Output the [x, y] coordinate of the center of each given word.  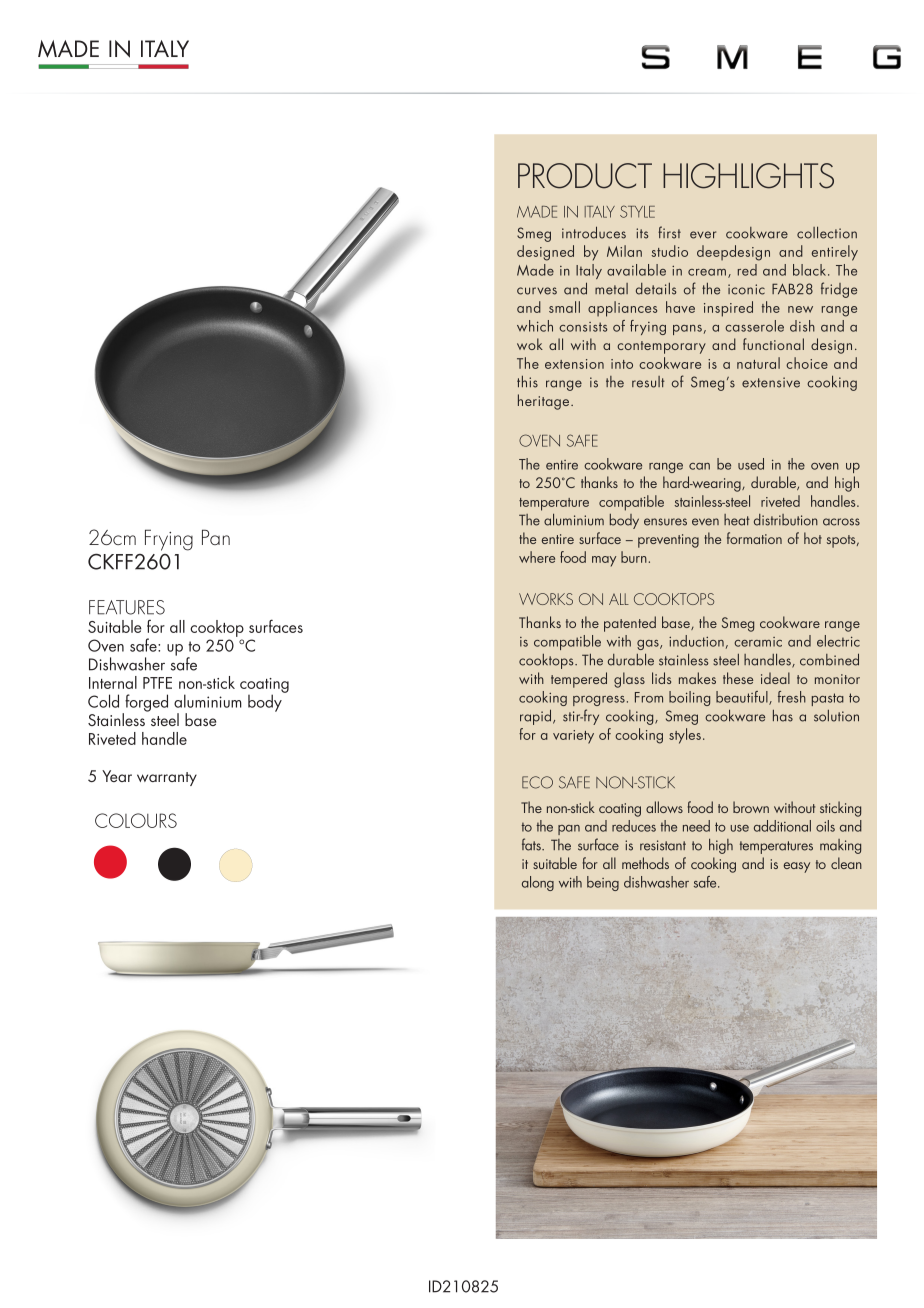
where [537, 557]
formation [754, 538]
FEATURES [127, 607]
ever [703, 235]
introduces [594, 232]
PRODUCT [585, 176]
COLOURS [136, 820]
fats [532, 844]
